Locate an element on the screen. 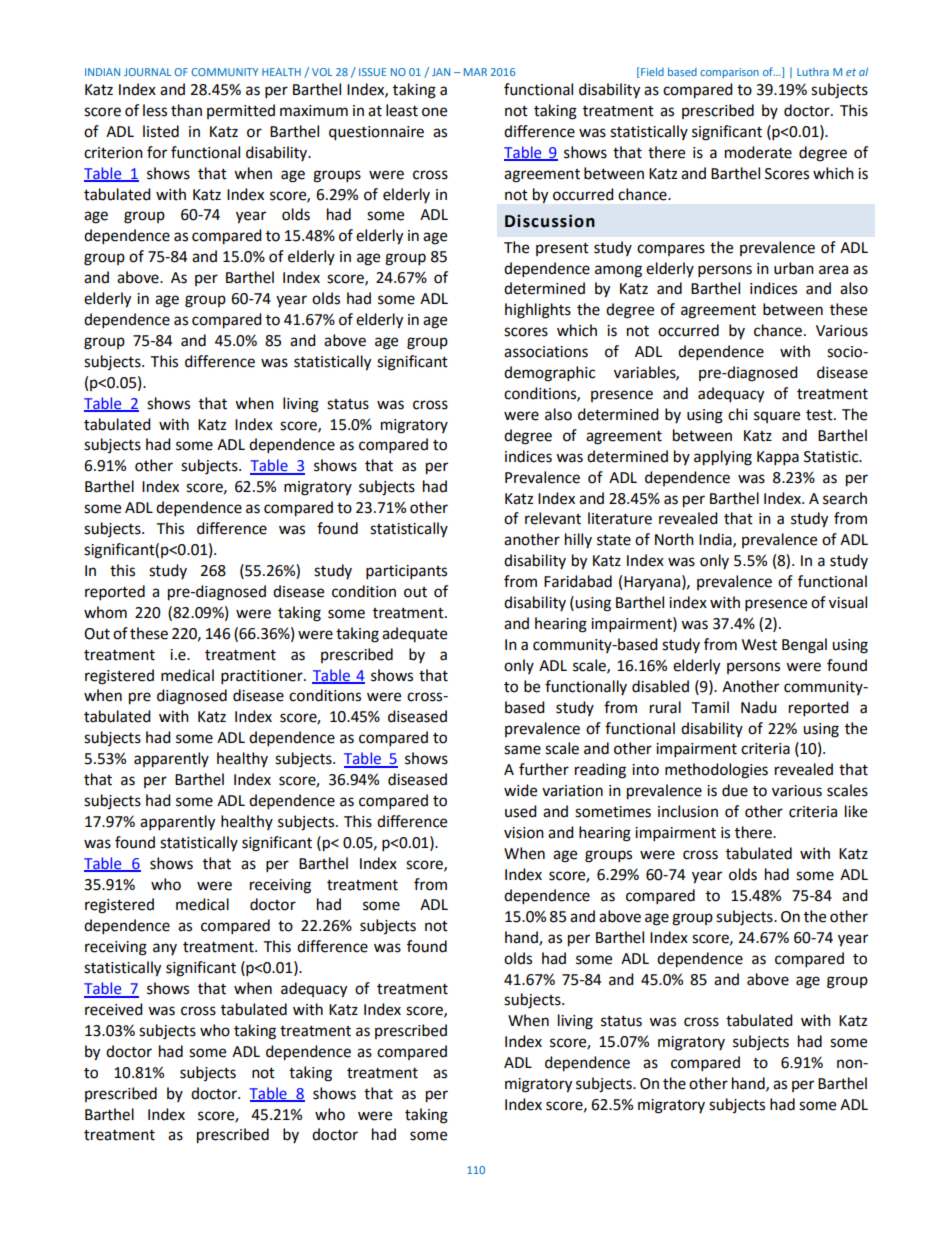 The width and height of the screenshot is (952, 1233). highlights is located at coordinates (538, 311).
